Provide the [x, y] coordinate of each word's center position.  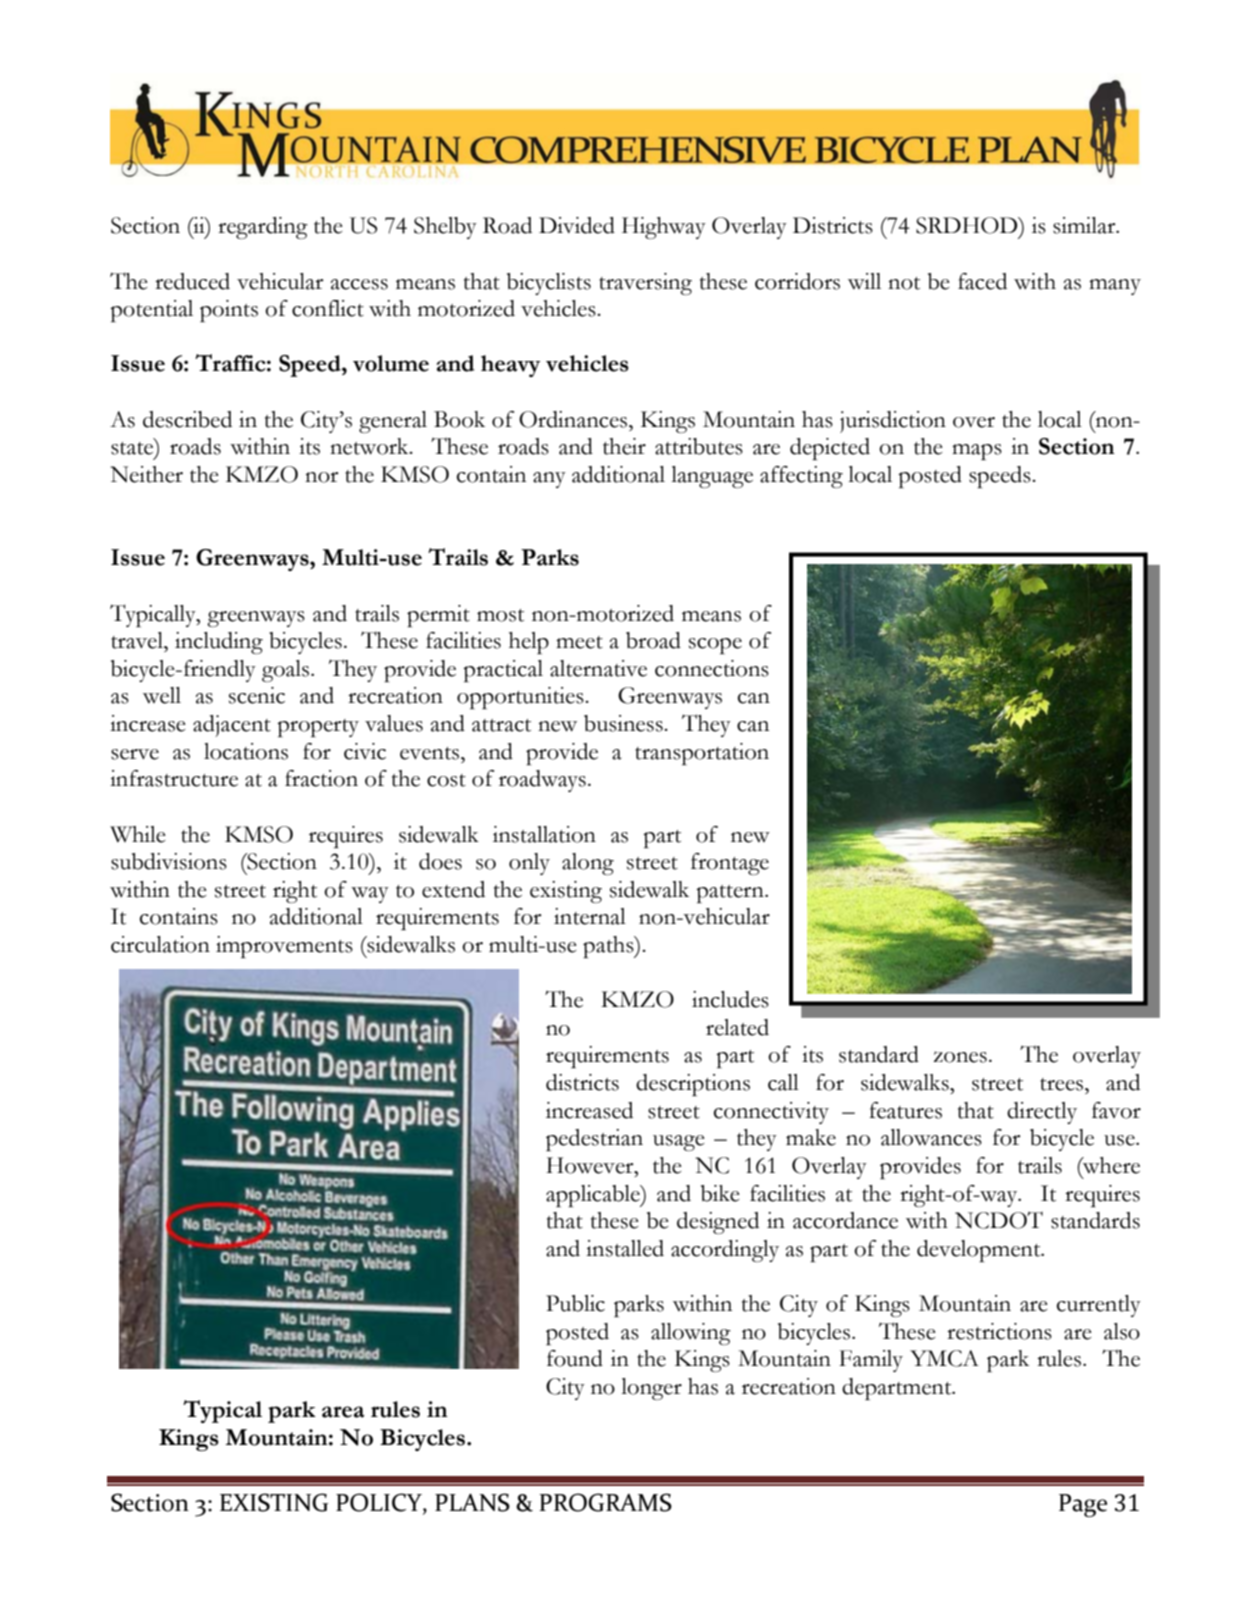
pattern [731, 894]
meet [579, 642]
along [588, 864]
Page [1083, 1505]
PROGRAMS [605, 1502]
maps [977, 452]
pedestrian [594, 1140]
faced [982, 281]
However [591, 1165]
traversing [645, 284]
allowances [931, 1137]
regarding [263, 228]
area [343, 1412]
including [219, 643]
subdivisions [169, 861]
